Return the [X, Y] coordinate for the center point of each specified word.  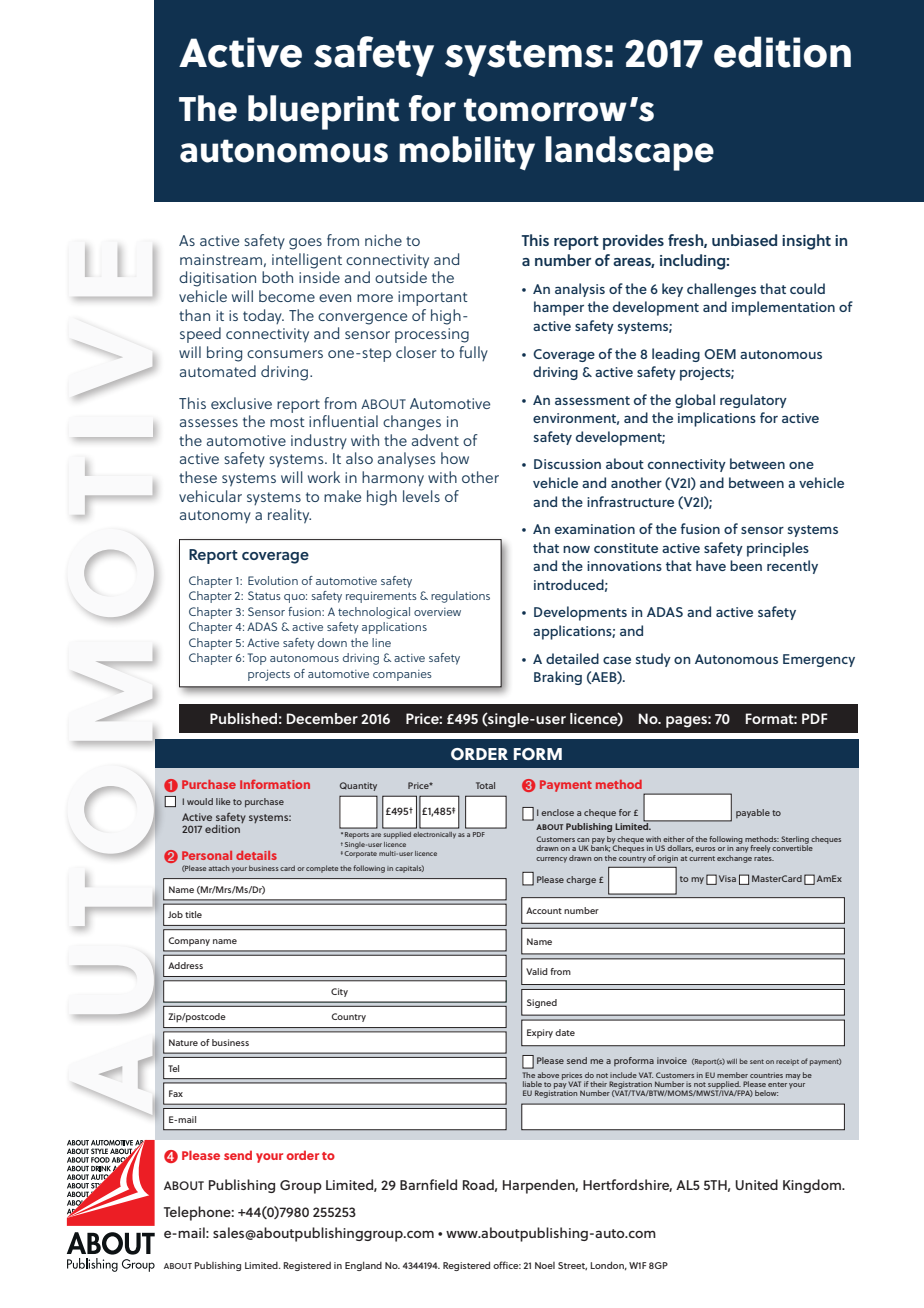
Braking [558, 678]
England [363, 1266]
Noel [545, 1265]
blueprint [323, 112]
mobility [467, 153]
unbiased [744, 240]
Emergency [819, 660]
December [322, 718]
